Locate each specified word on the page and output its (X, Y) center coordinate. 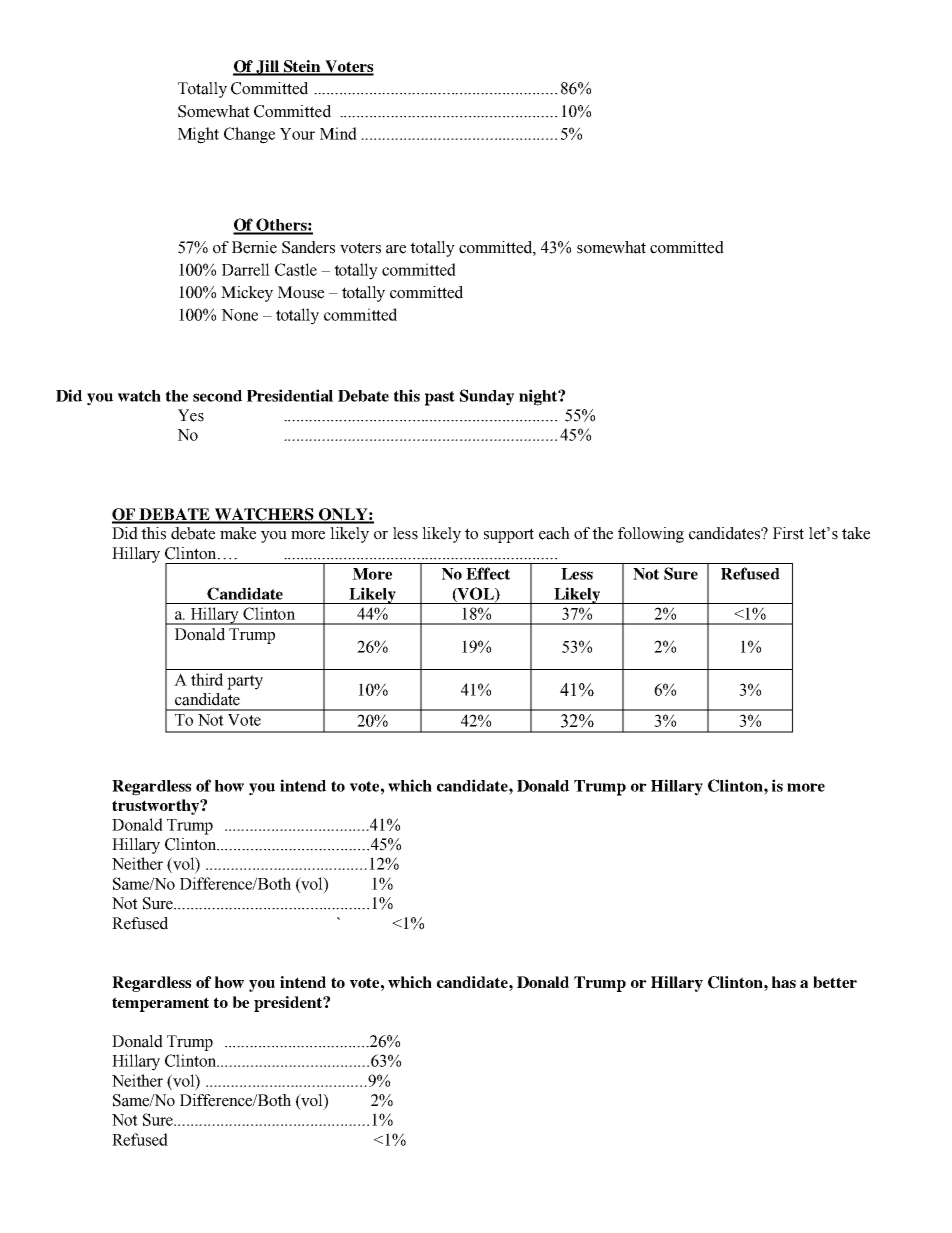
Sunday (487, 397)
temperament (160, 1004)
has (784, 982)
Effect (488, 573)
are (396, 249)
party (245, 682)
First (788, 533)
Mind (338, 133)
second (217, 396)
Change (249, 135)
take (856, 533)
